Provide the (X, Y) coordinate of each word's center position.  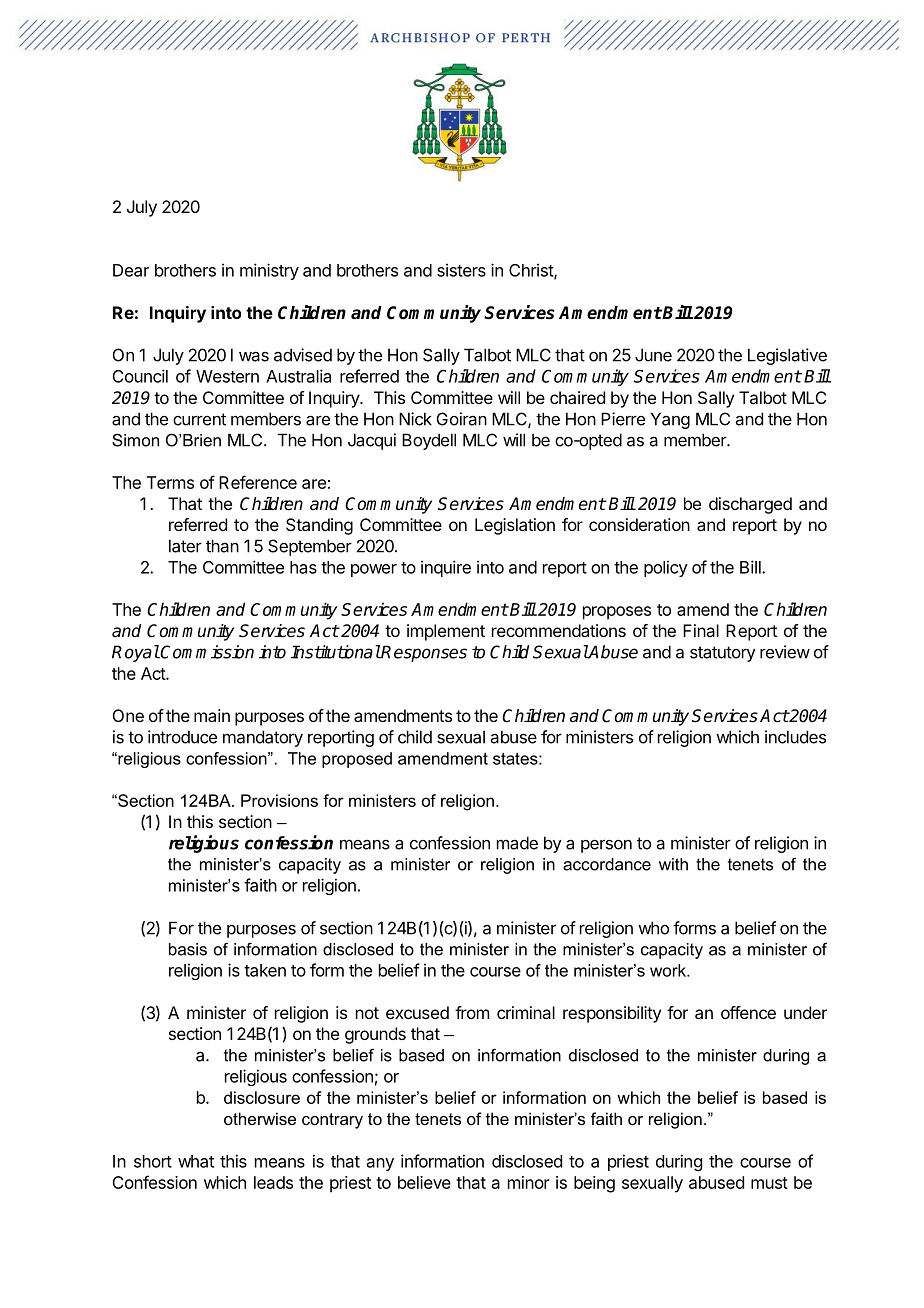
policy (666, 568)
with (673, 864)
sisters (461, 270)
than (222, 546)
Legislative (787, 356)
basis (188, 949)
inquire (446, 568)
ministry (269, 271)
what (196, 1161)
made (517, 843)
